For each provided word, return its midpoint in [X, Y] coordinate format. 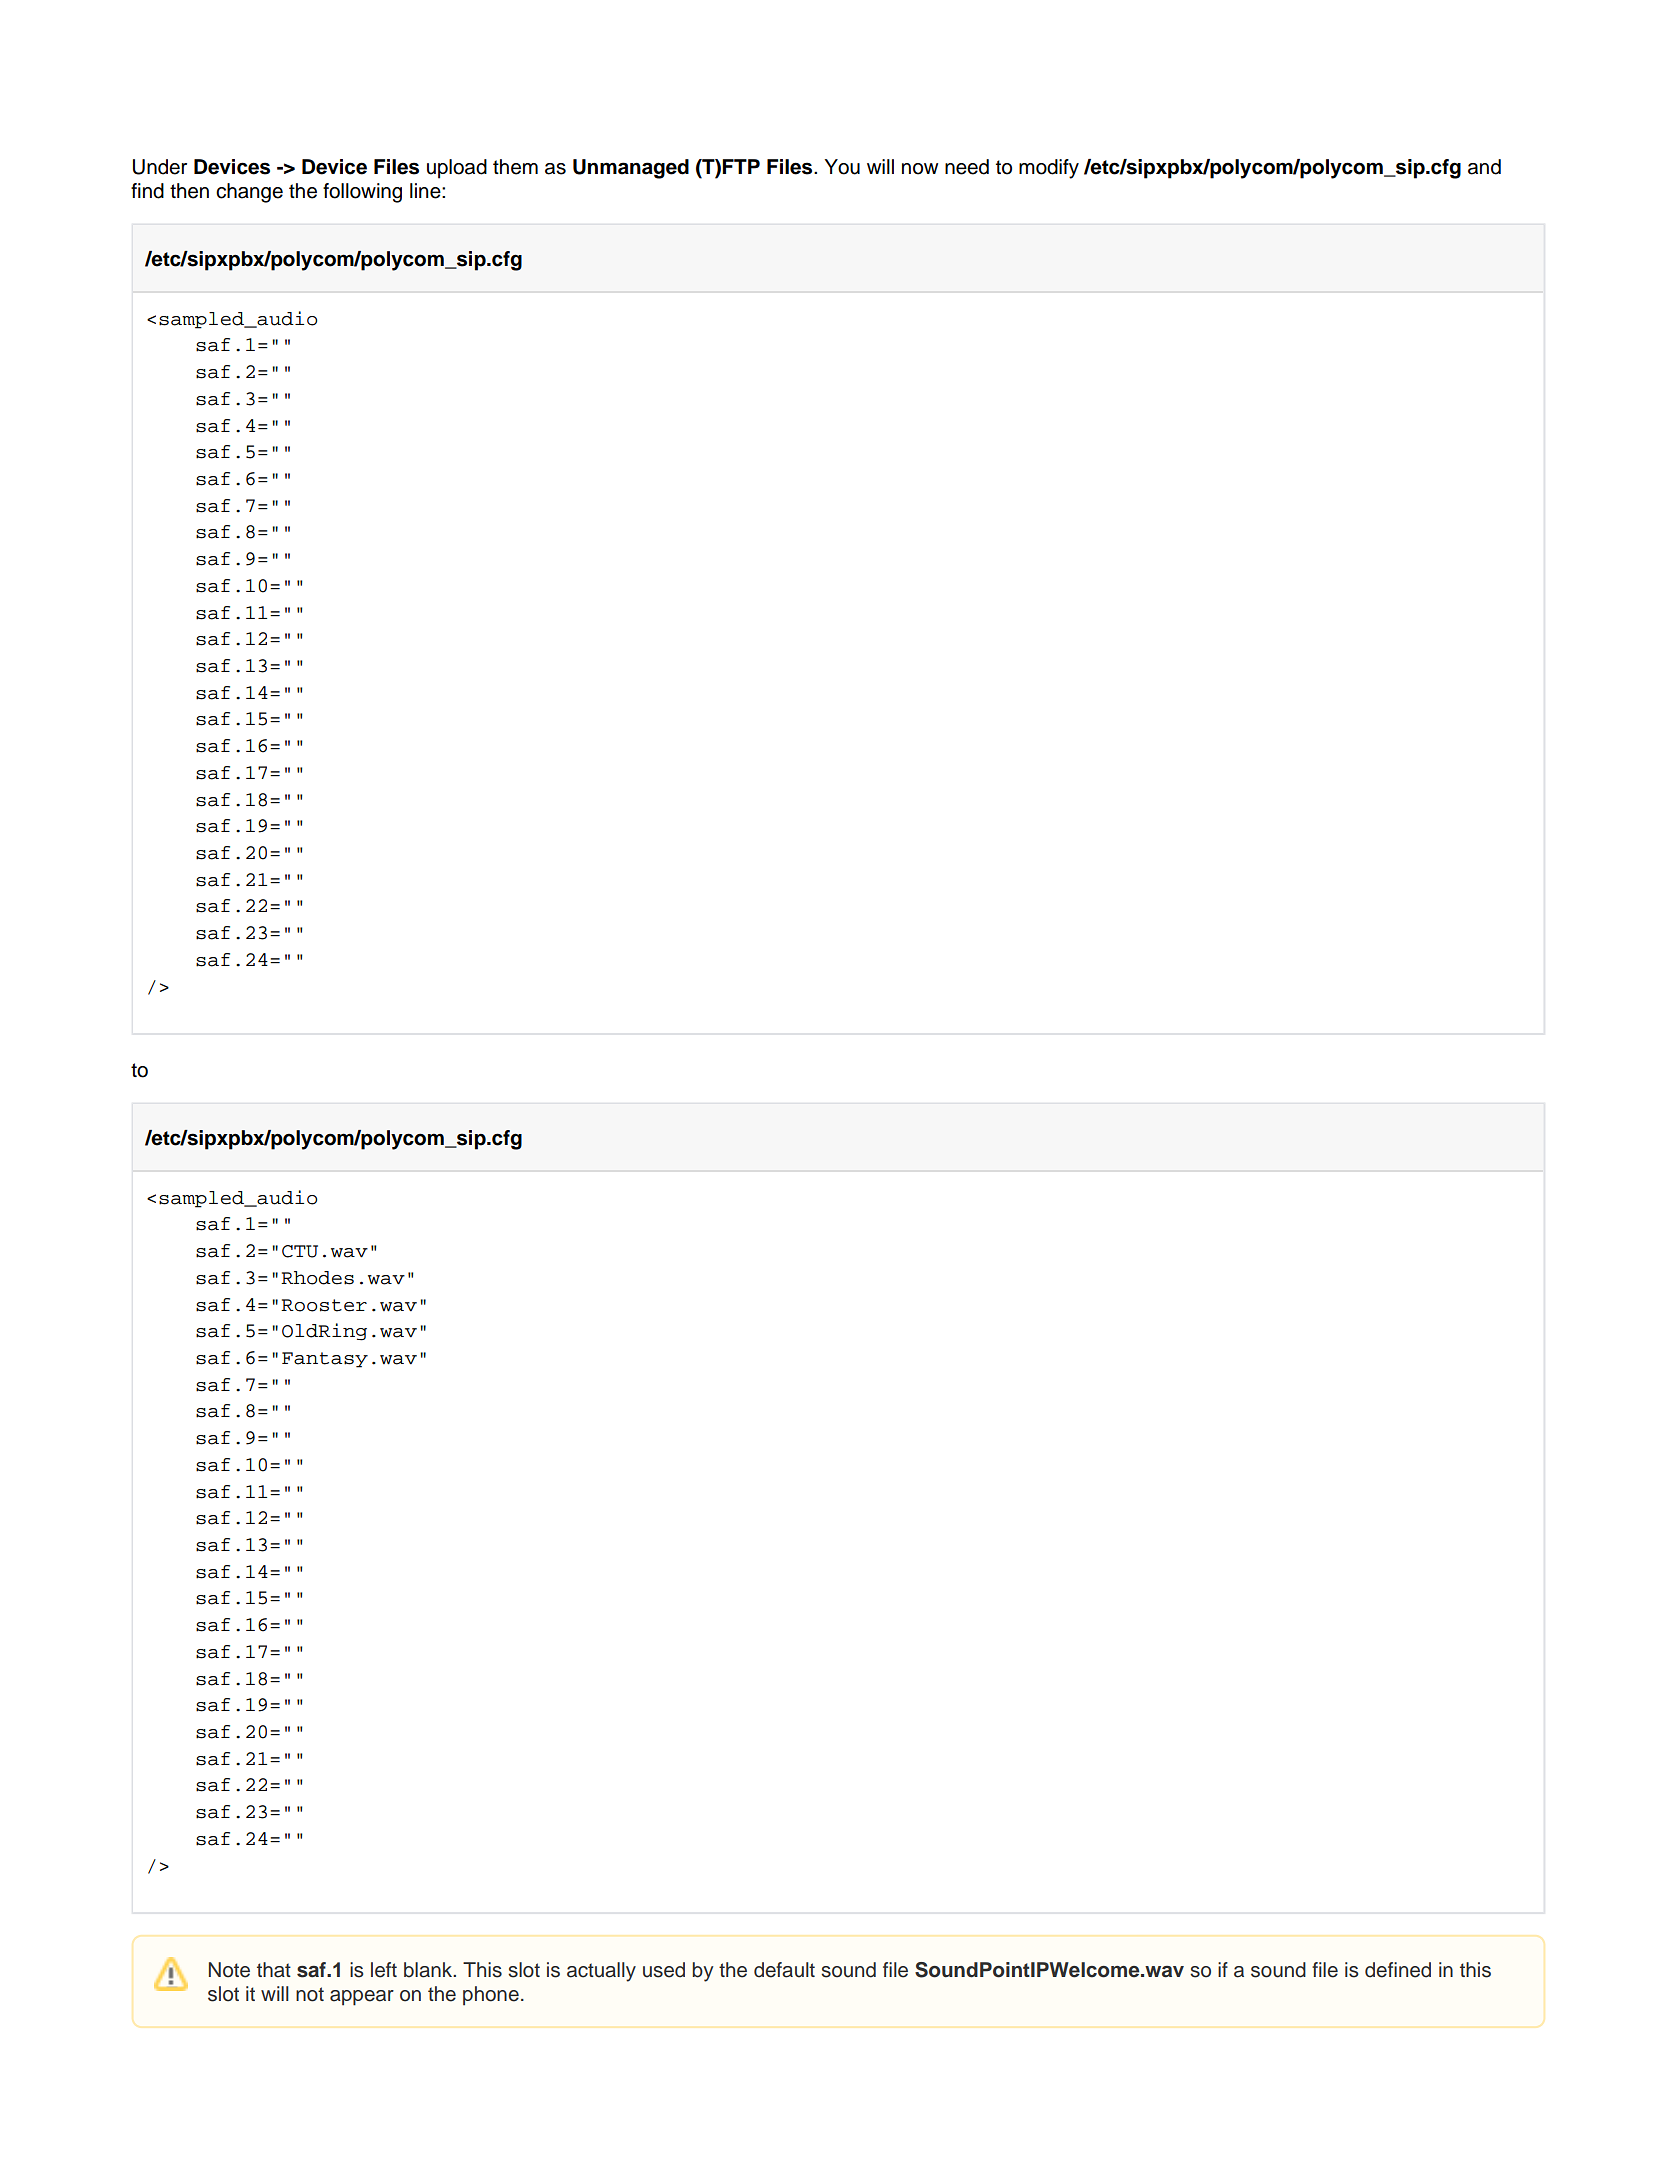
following [362, 193]
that [274, 1970]
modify [1049, 169]
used [664, 1970]
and [1484, 167]
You [842, 167]
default [784, 1970]
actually [601, 1972]
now [920, 169]
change [249, 193]
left [384, 1970]
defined [1398, 1970]
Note [229, 1970]
